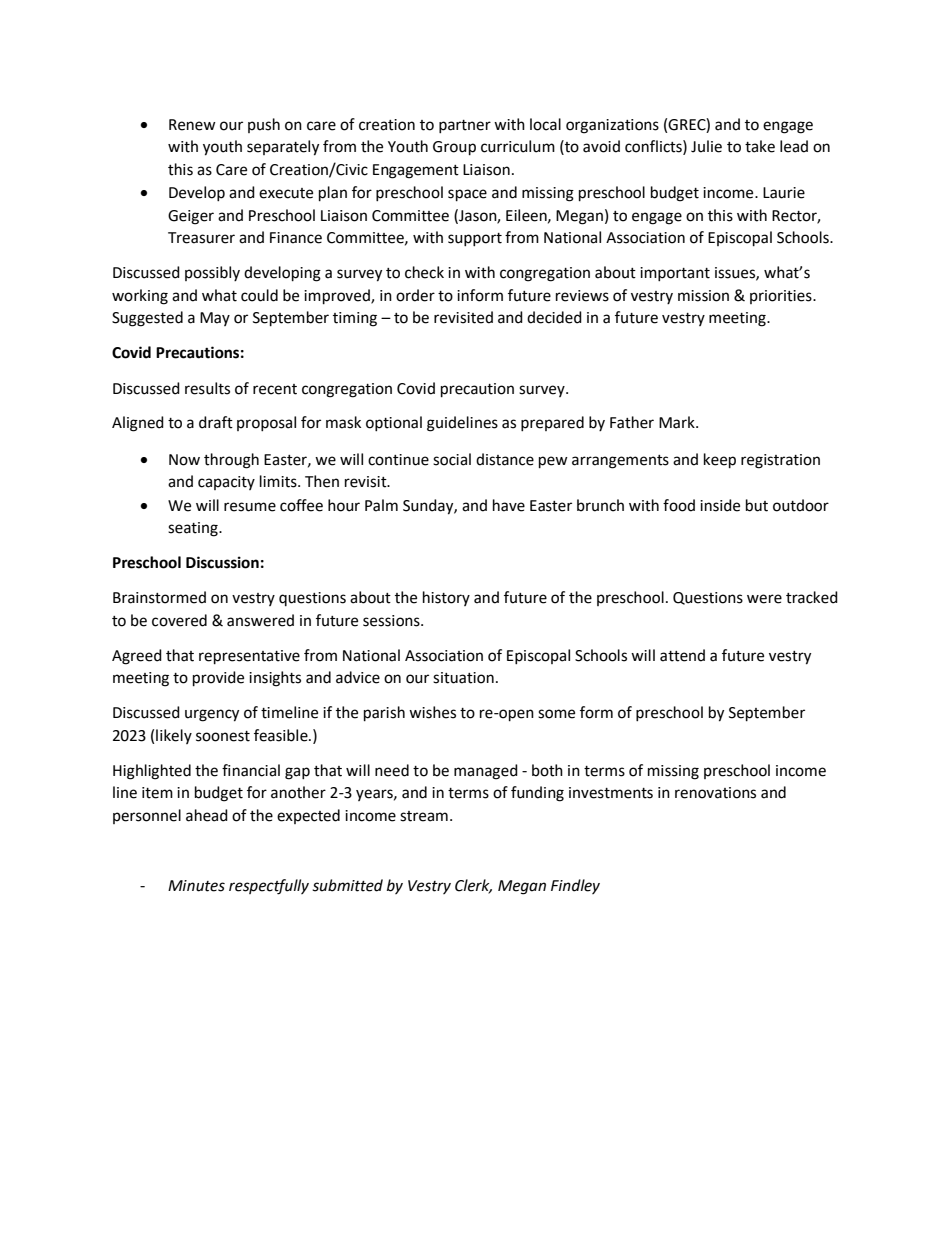  Describe the element at coordinates (179, 620) in the document. I see `covered` at that location.
